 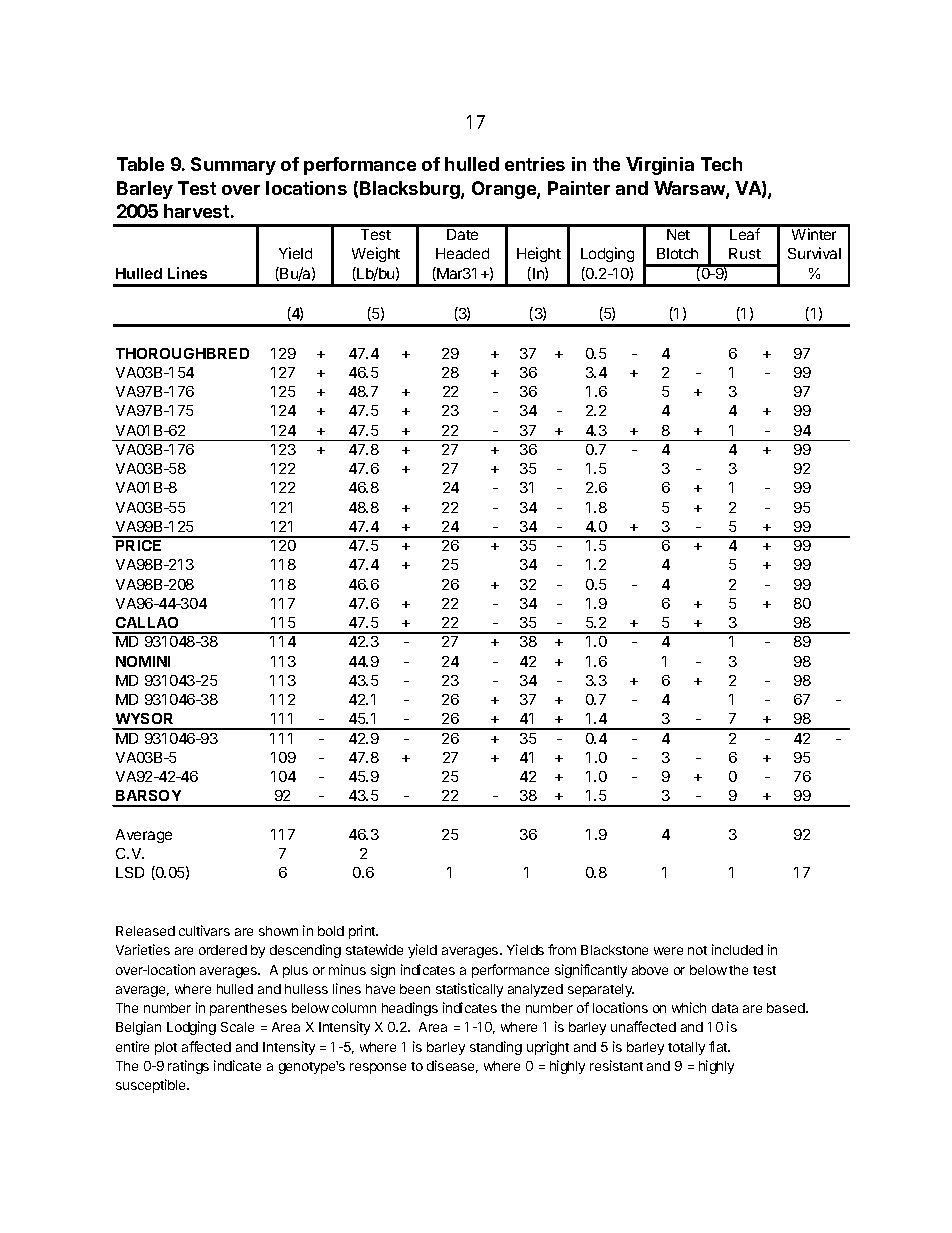 I want to click on Warsaw, so click(x=690, y=189).
